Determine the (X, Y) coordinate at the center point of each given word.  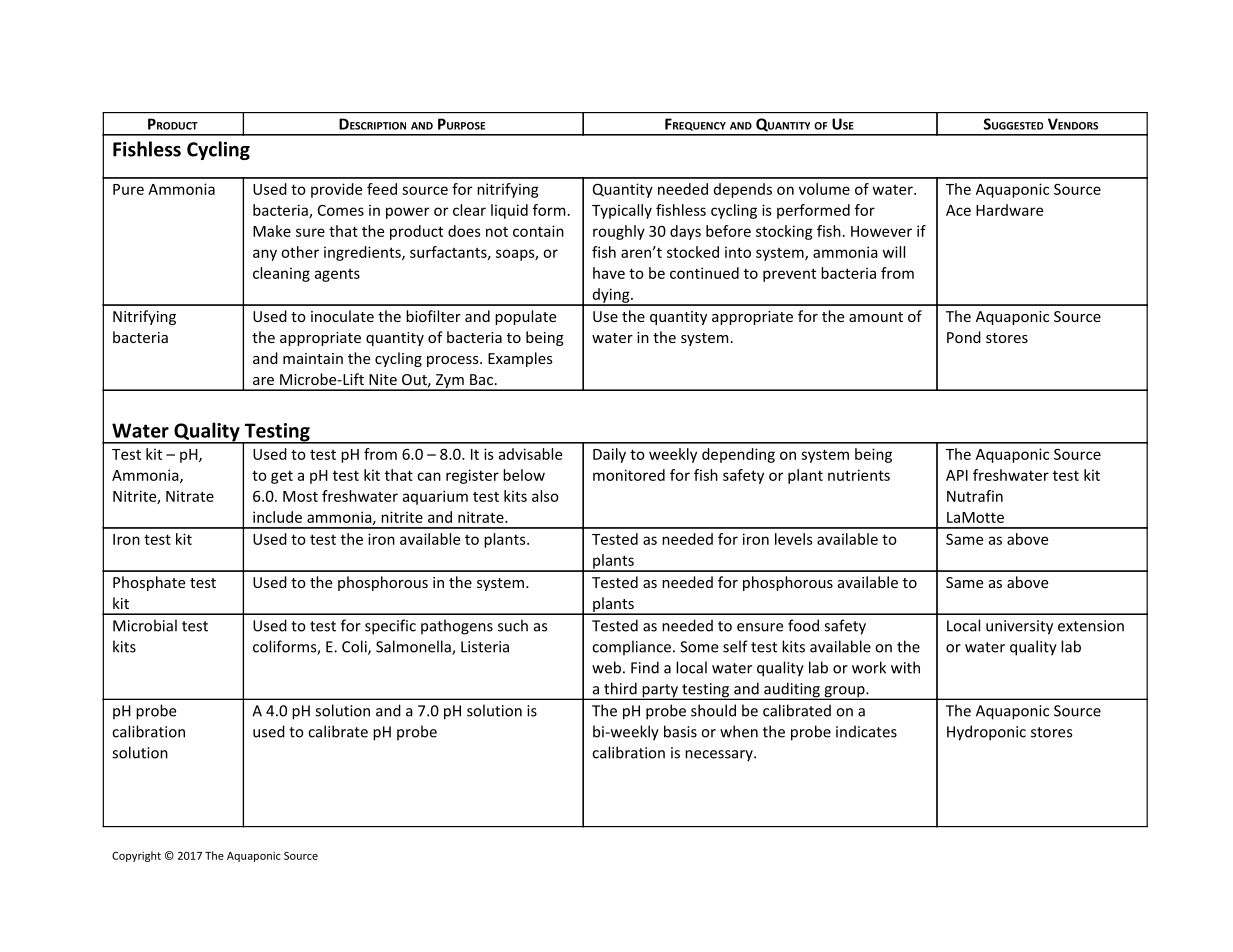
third (620, 688)
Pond (964, 337)
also (545, 496)
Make (272, 231)
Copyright (136, 856)
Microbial (145, 625)
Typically (622, 211)
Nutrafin (975, 496)
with (905, 667)
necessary (720, 756)
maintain (313, 358)
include (277, 517)
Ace (958, 210)
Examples (520, 359)
